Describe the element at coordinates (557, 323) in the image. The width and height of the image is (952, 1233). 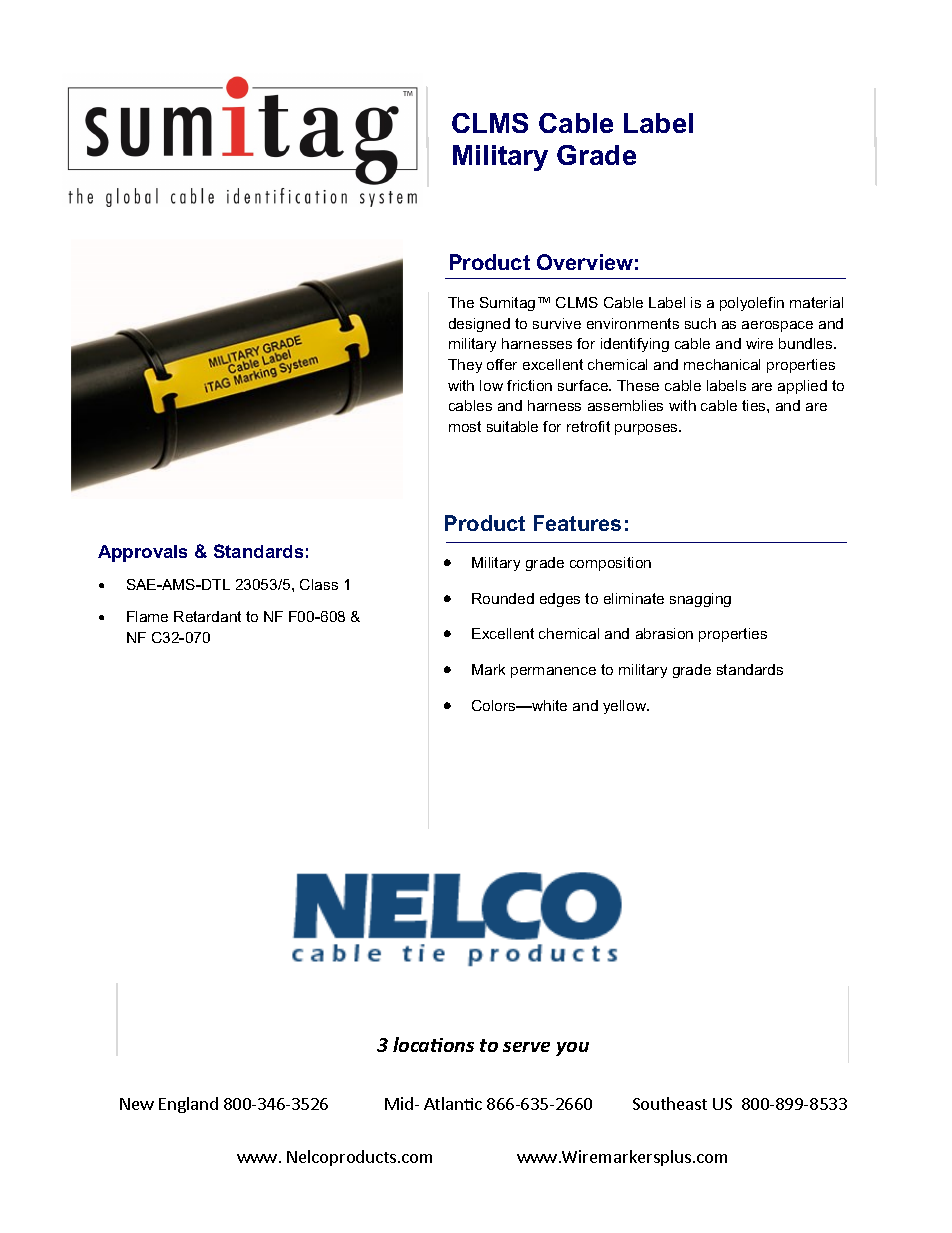
I see `survive` at that location.
